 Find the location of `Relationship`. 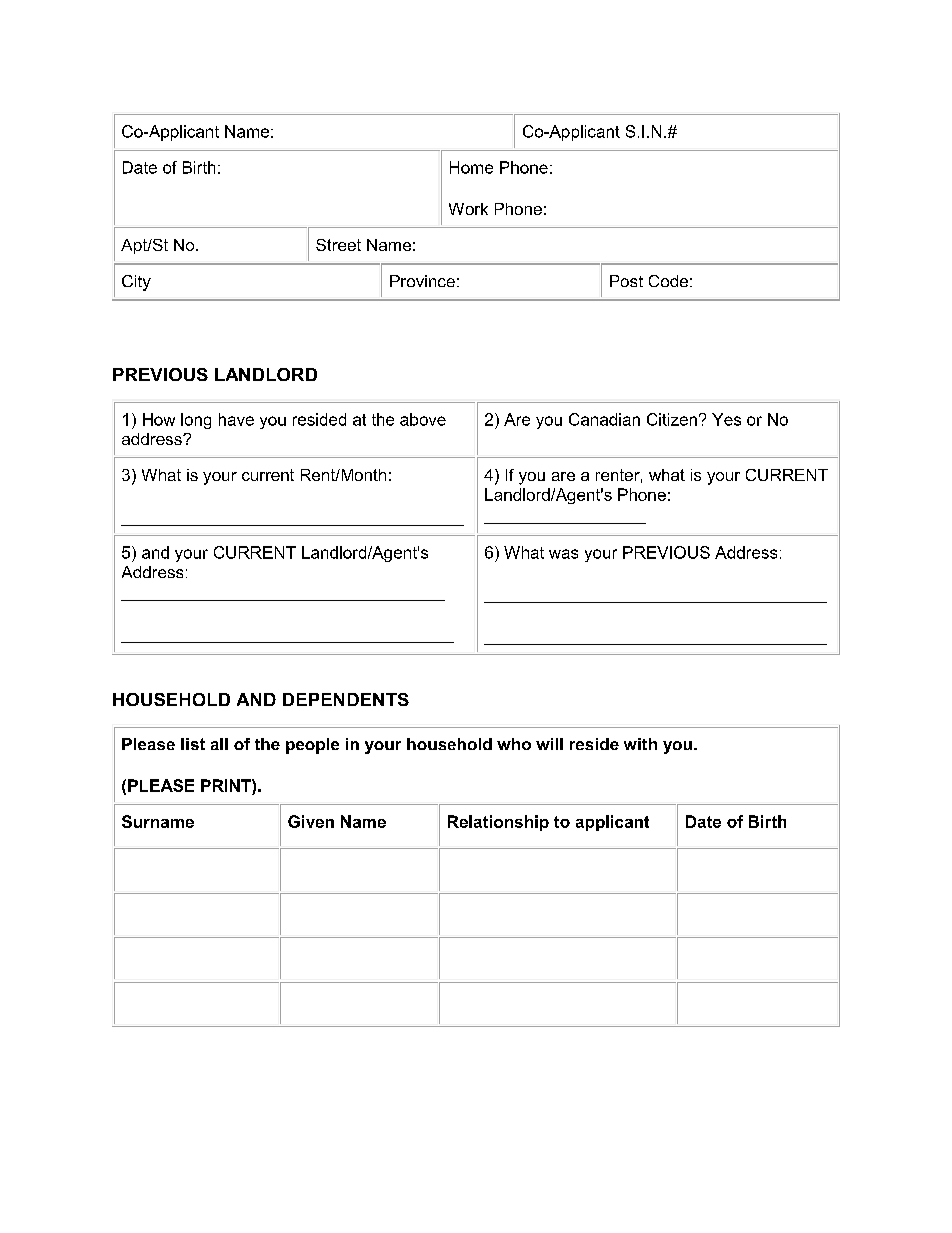

Relationship is located at coordinates (498, 823).
